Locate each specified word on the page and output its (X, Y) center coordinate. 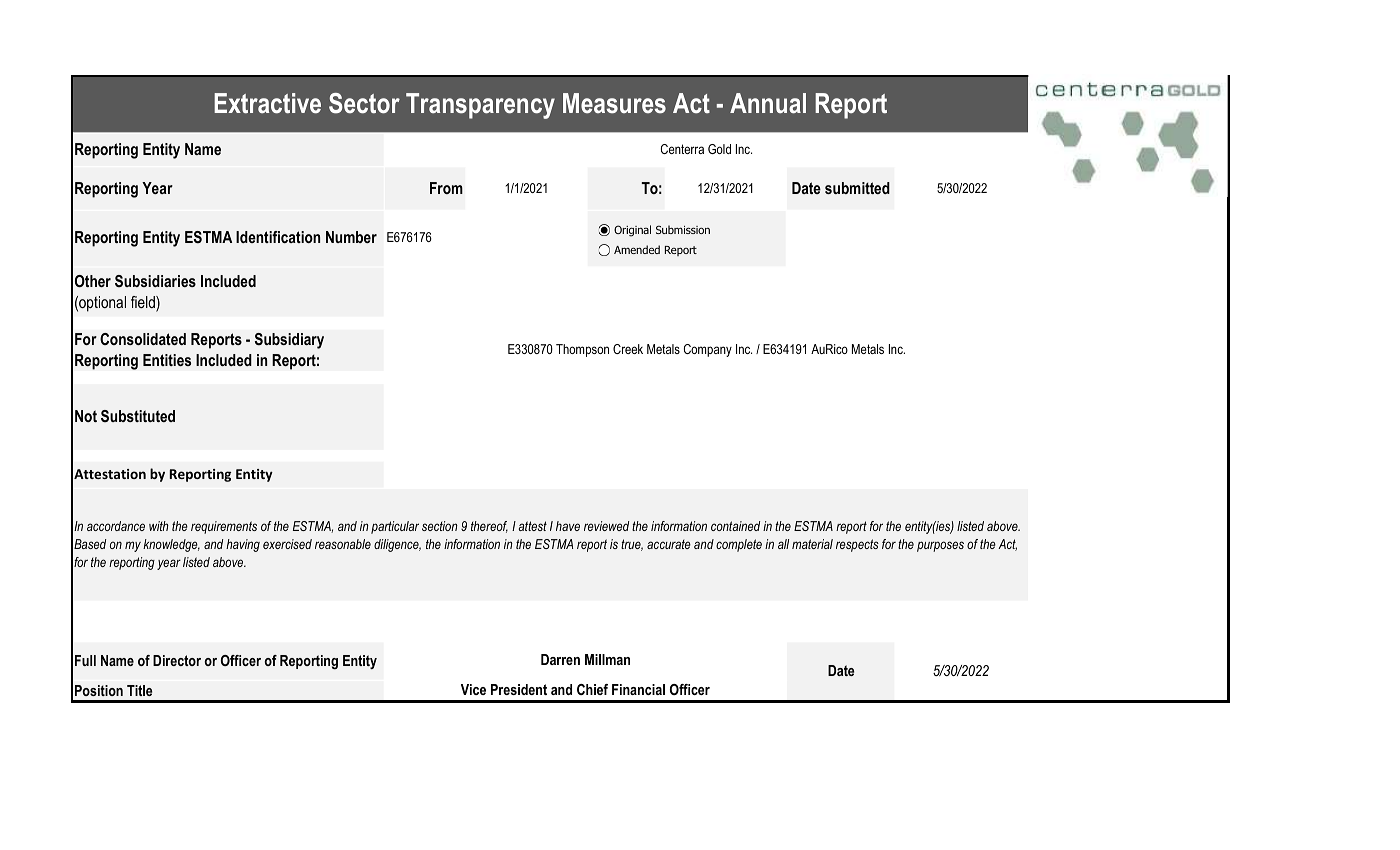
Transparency (480, 106)
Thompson (582, 350)
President (519, 689)
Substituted (138, 416)
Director (177, 660)
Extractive (267, 103)
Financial (638, 689)
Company (708, 350)
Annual (768, 103)
